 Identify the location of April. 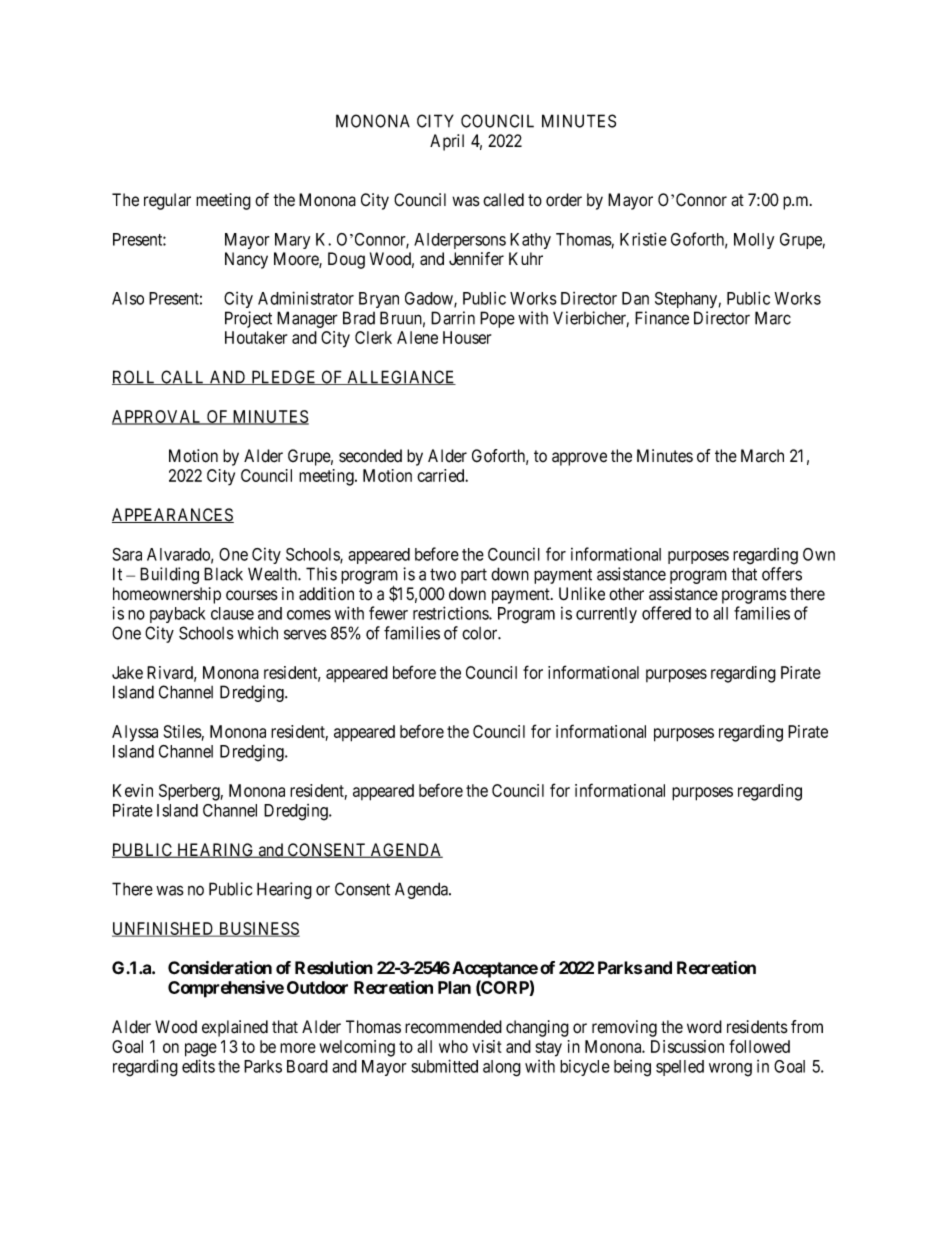
(447, 142).
